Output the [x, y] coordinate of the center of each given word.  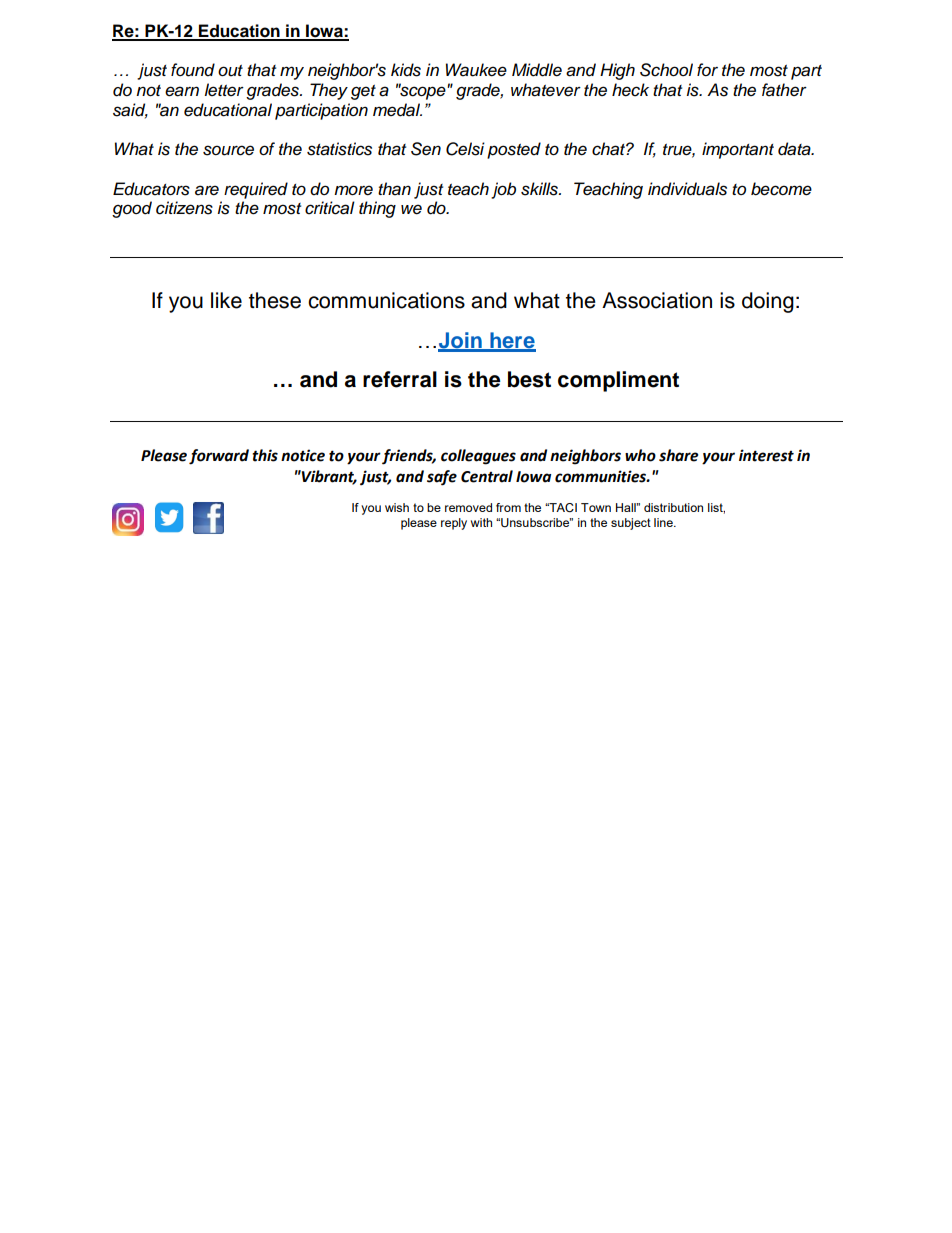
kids [406, 70]
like [226, 300]
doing [768, 302]
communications [386, 300]
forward [219, 457]
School [666, 70]
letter [224, 89]
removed [468, 507]
